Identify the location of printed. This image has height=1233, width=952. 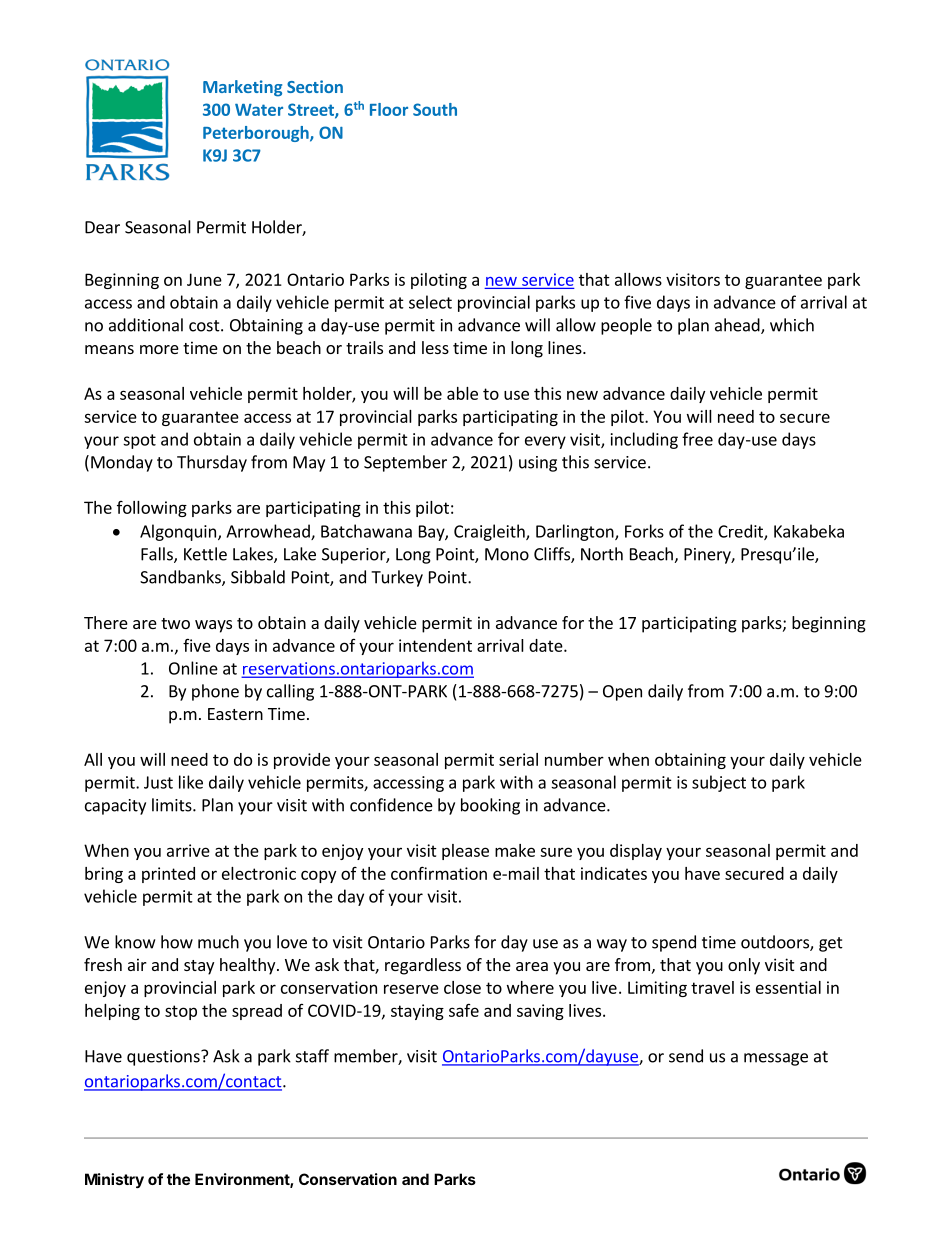
(168, 875).
